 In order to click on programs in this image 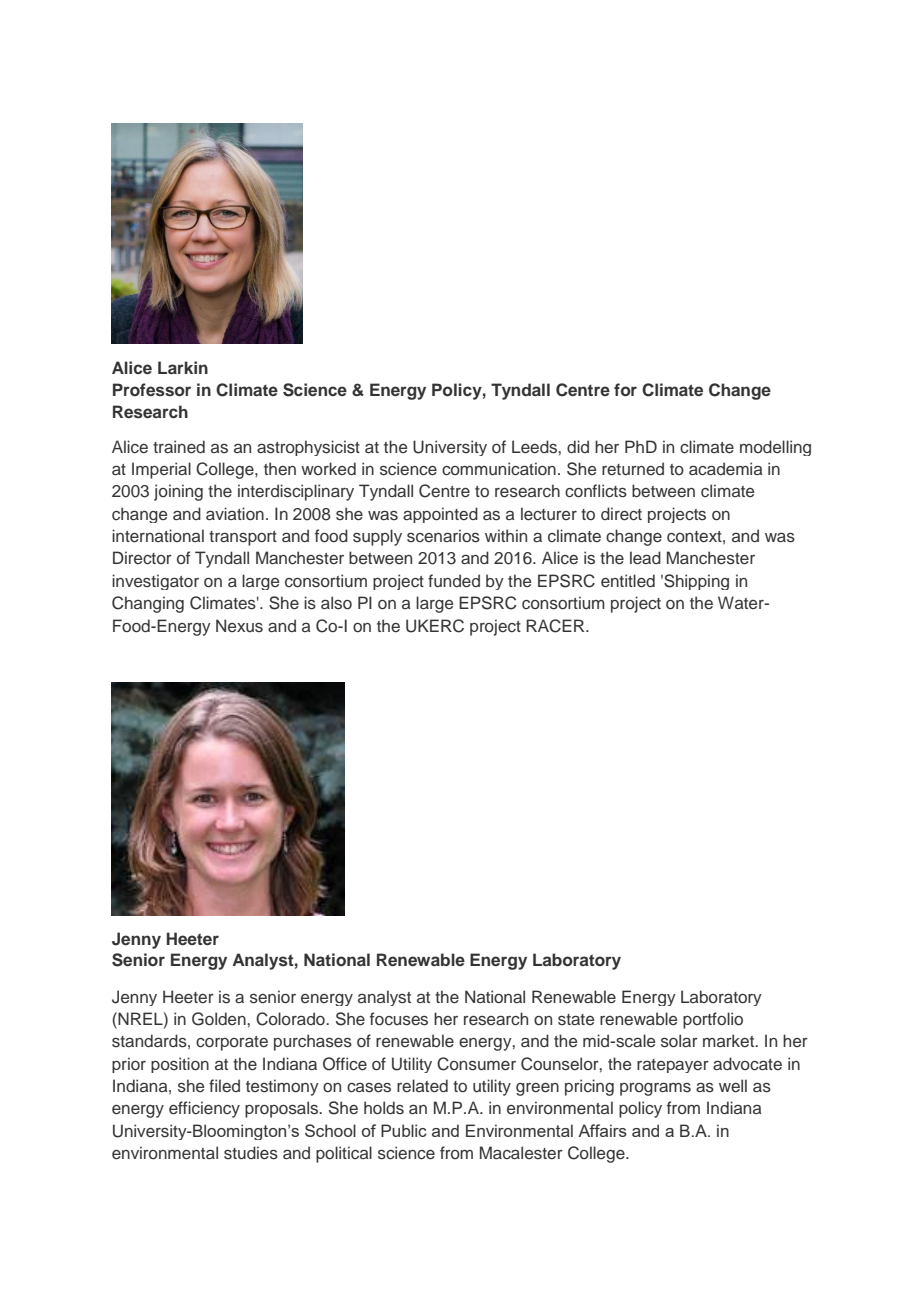, I will do `click(655, 1089)`.
